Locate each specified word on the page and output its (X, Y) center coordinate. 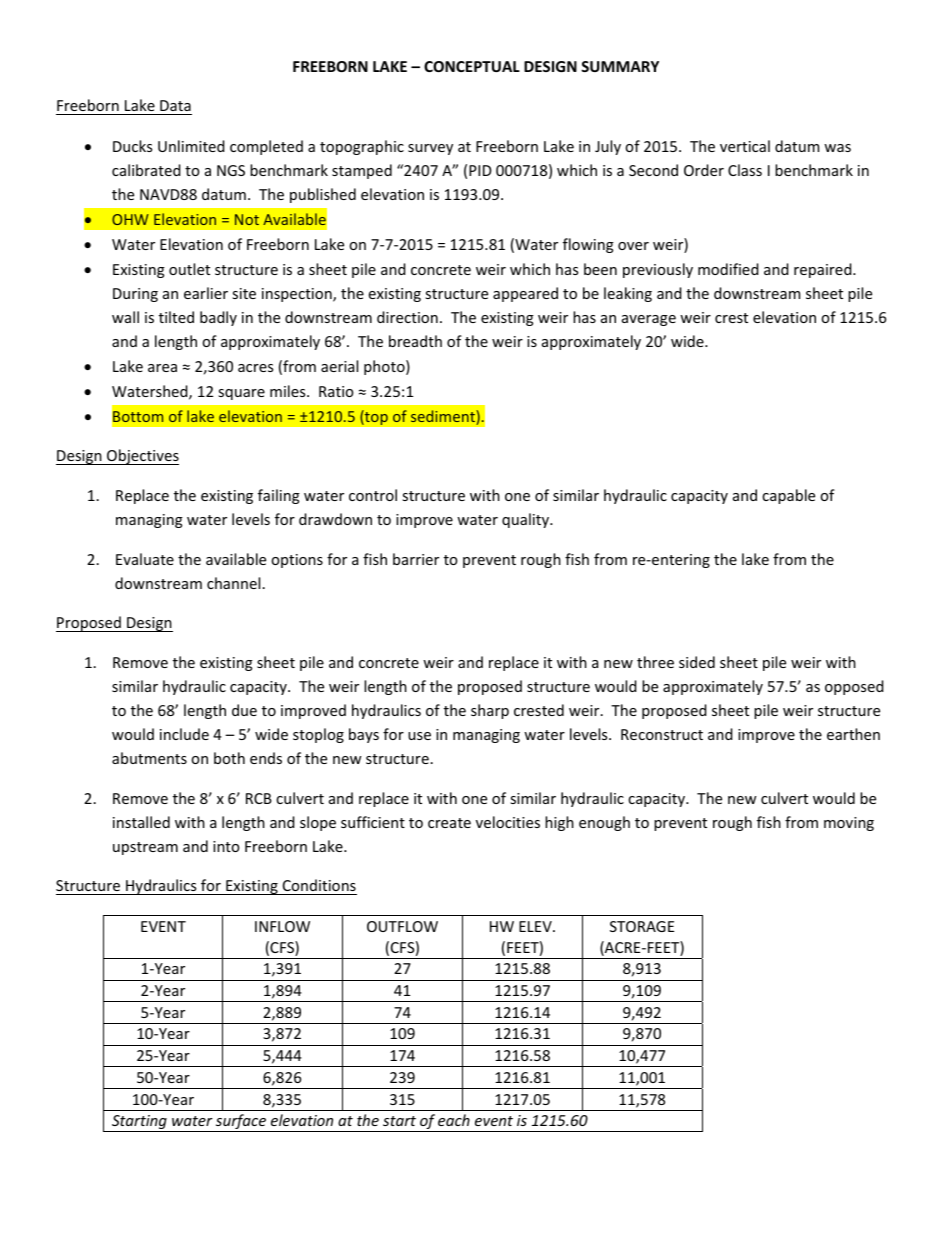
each (454, 1120)
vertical (745, 146)
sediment (444, 417)
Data (175, 107)
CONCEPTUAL (472, 66)
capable (788, 496)
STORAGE (642, 926)
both (229, 758)
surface (241, 1123)
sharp (490, 711)
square (241, 394)
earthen (853, 734)
